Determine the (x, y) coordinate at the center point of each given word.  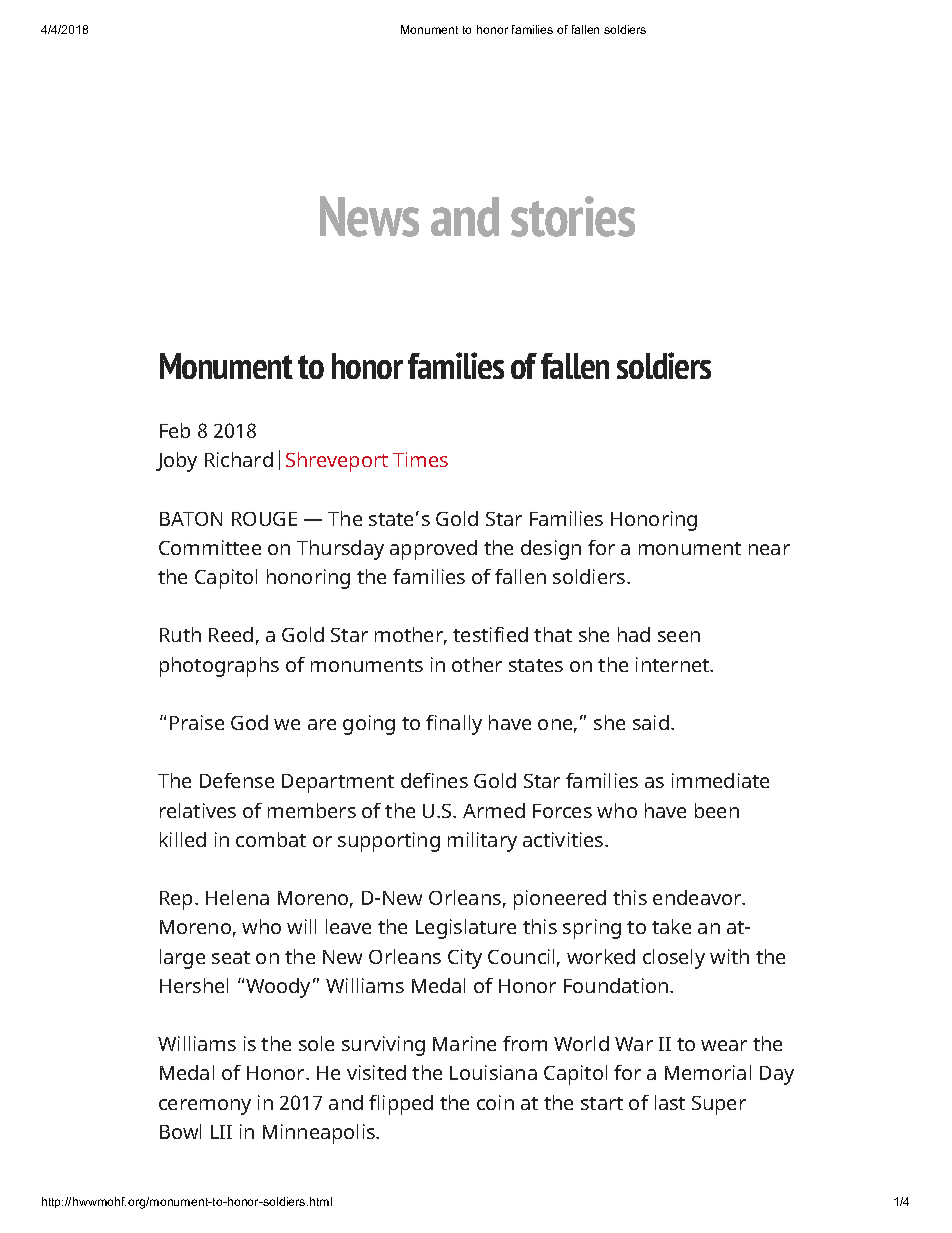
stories (573, 216)
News (369, 216)
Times (420, 459)
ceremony (205, 1107)
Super (719, 1105)
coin (495, 1102)
